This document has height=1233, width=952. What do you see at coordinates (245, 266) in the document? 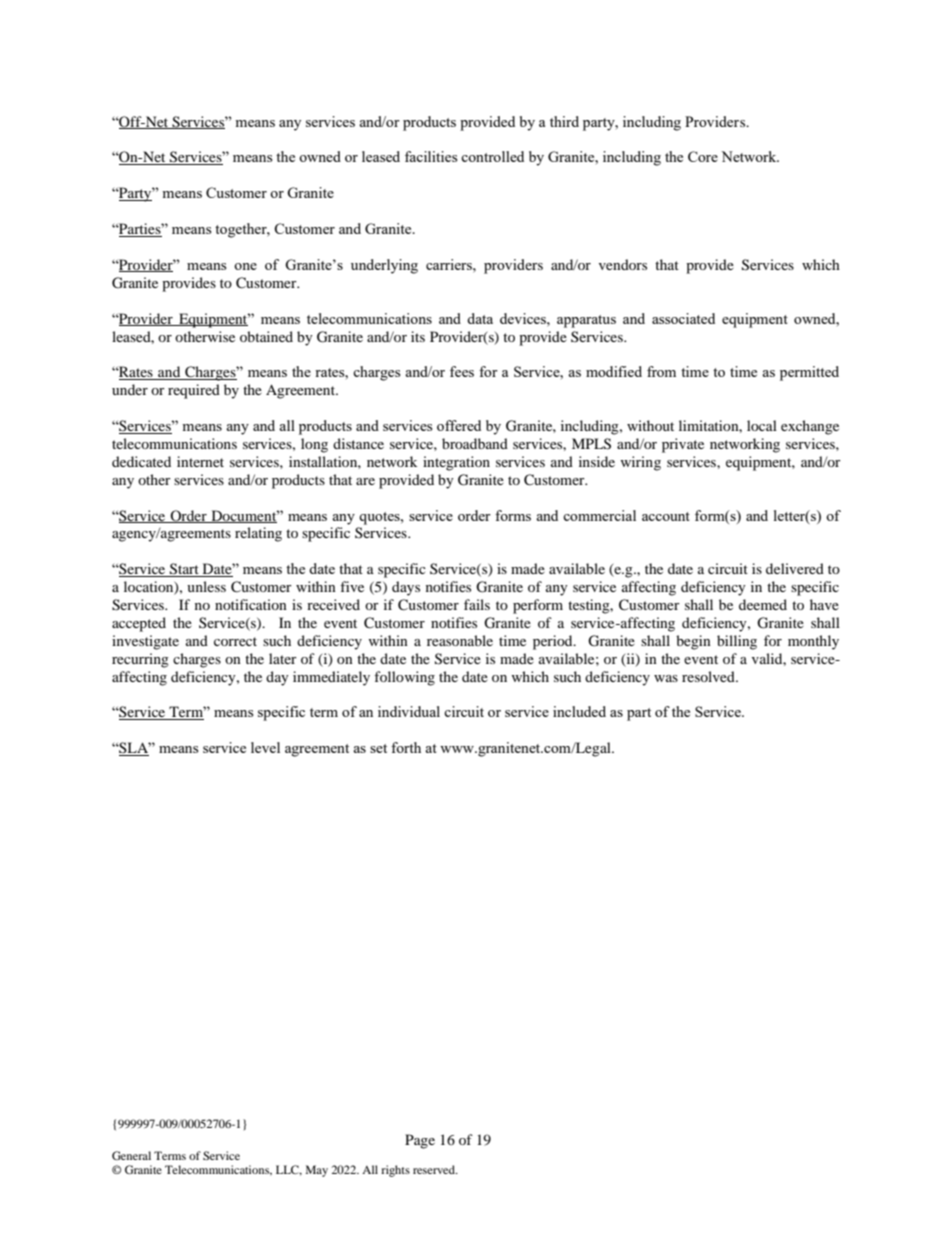
I see `one` at bounding box center [245, 266].
